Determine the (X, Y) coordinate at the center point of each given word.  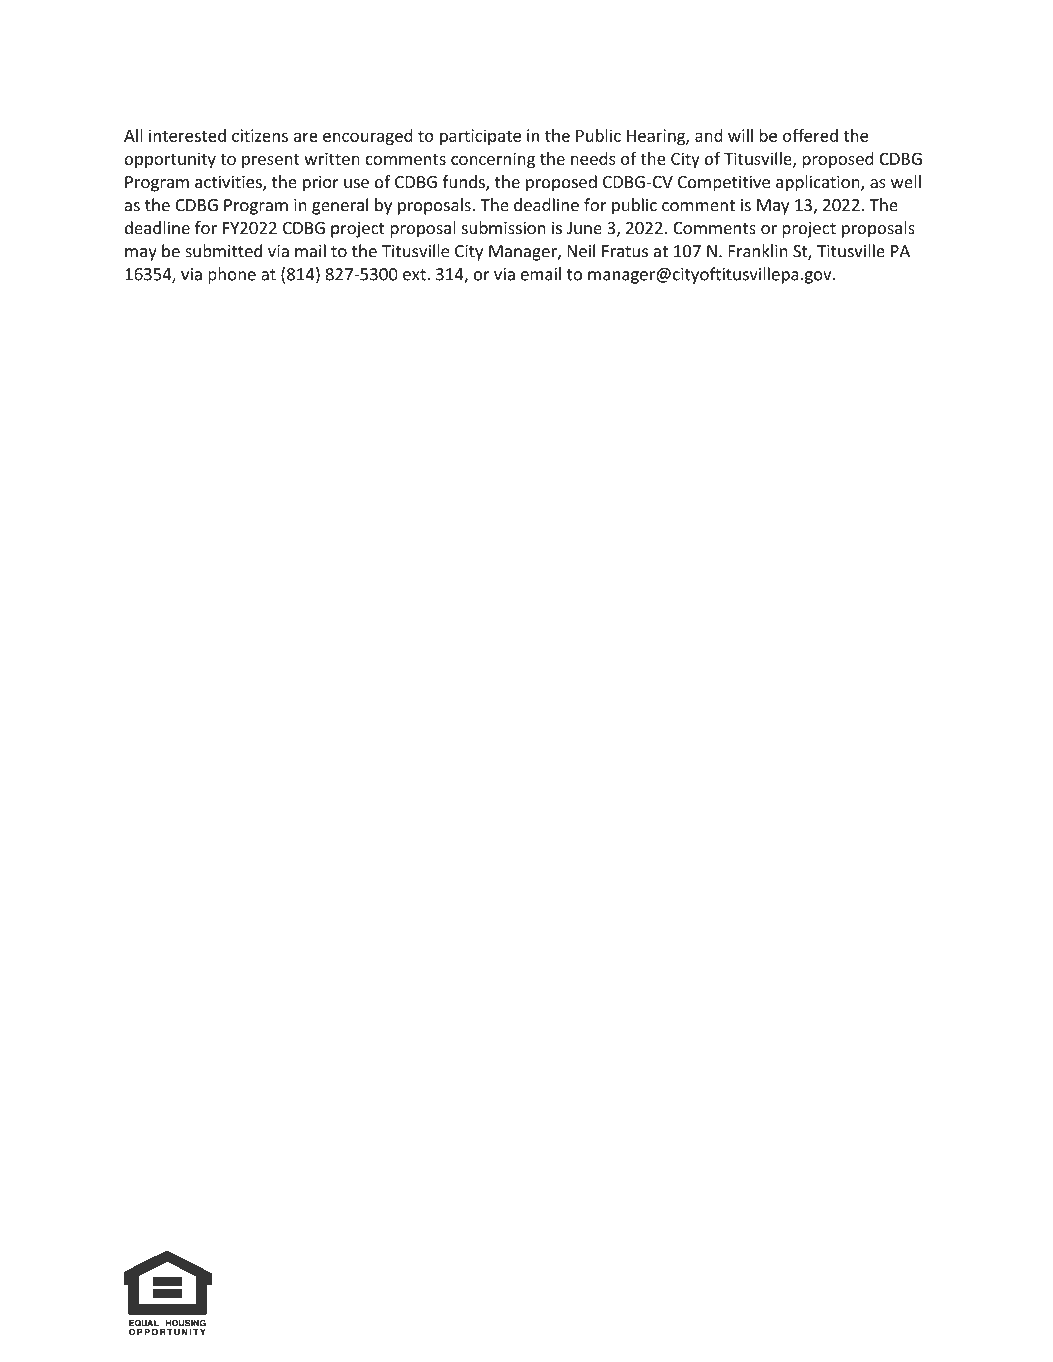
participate (480, 137)
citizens (260, 135)
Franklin (758, 251)
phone (232, 275)
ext (415, 275)
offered (810, 135)
